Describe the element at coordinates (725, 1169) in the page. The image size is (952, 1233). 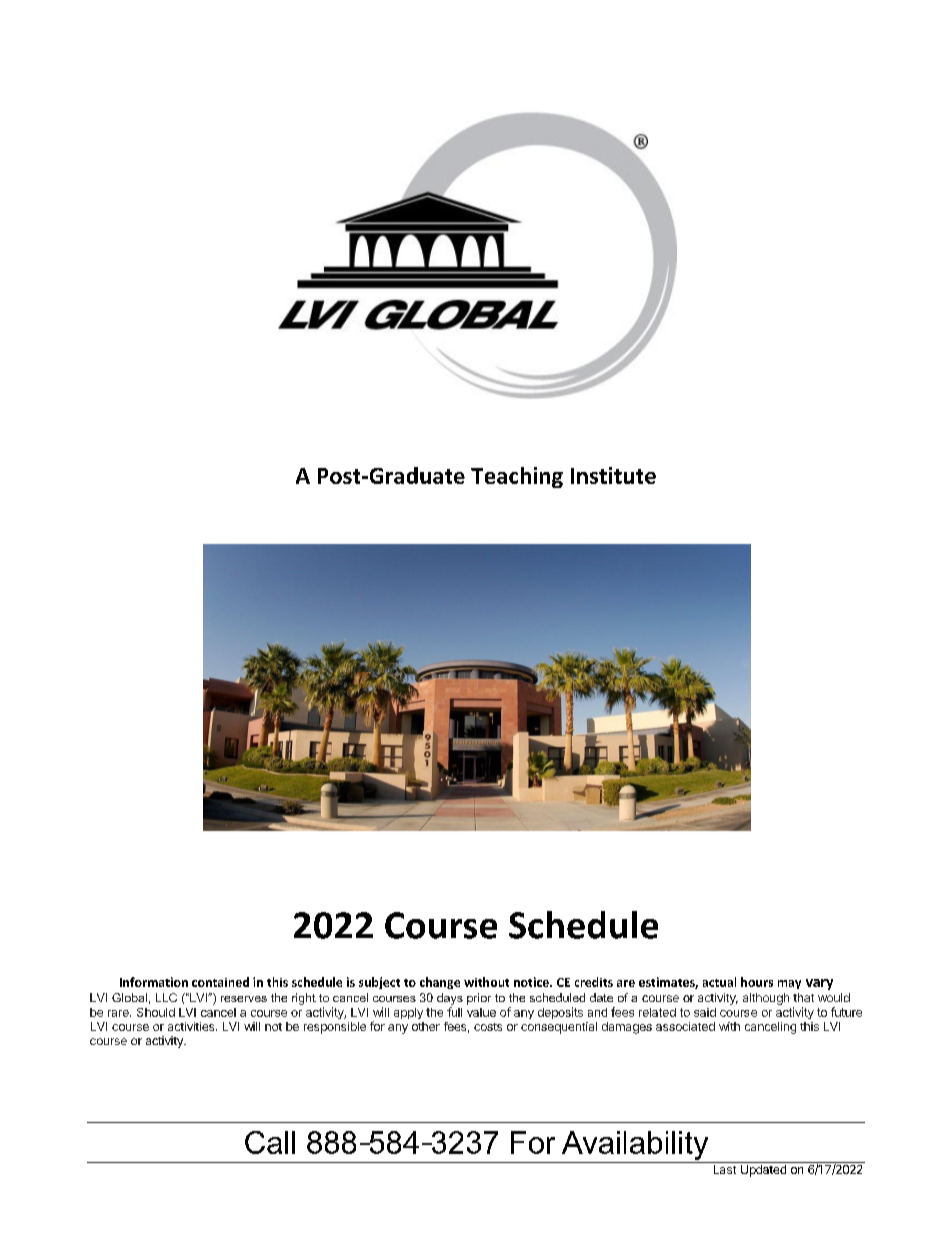
I see `Last` at that location.
